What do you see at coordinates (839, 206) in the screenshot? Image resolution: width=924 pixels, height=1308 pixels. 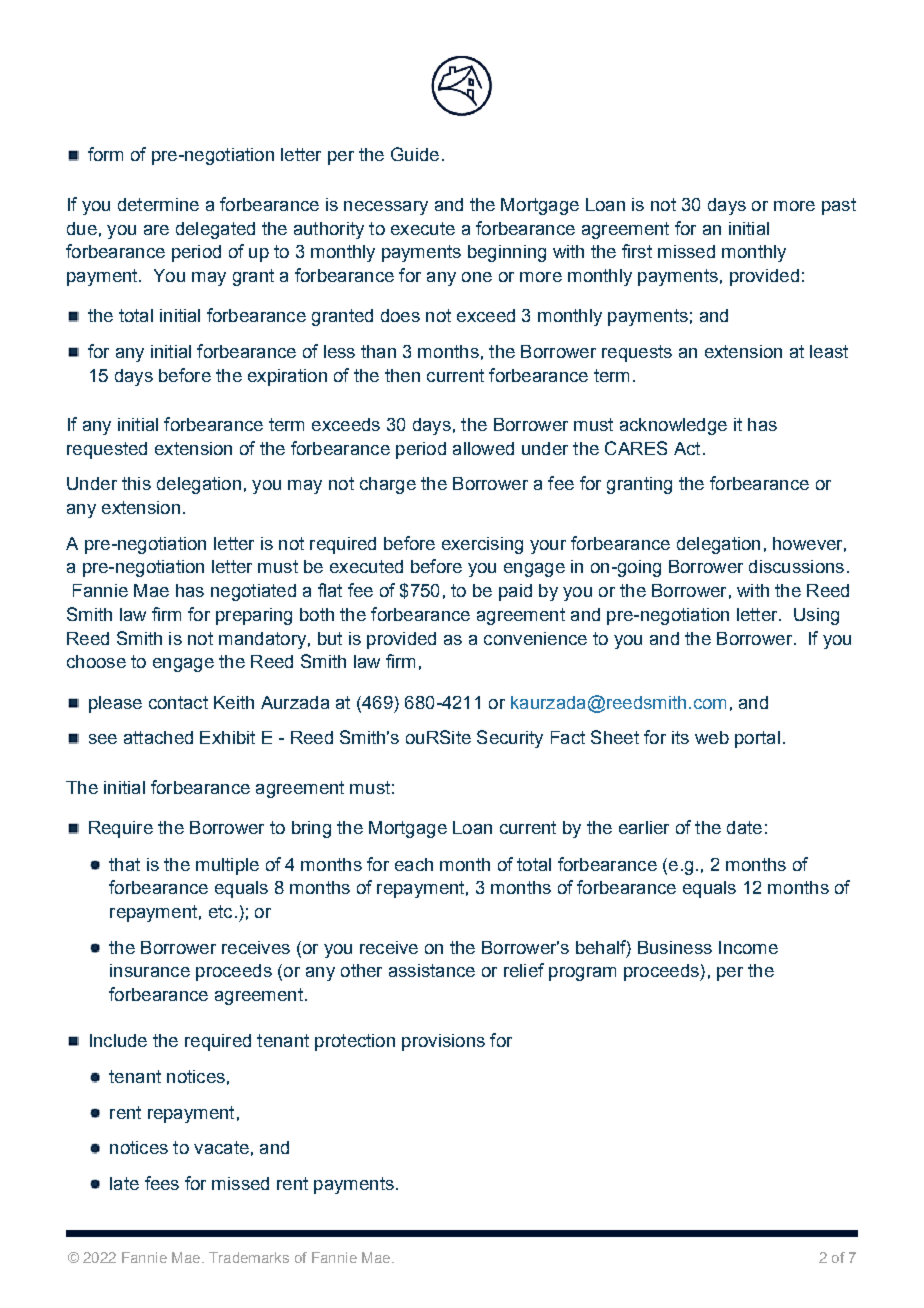 I see `past` at bounding box center [839, 206].
